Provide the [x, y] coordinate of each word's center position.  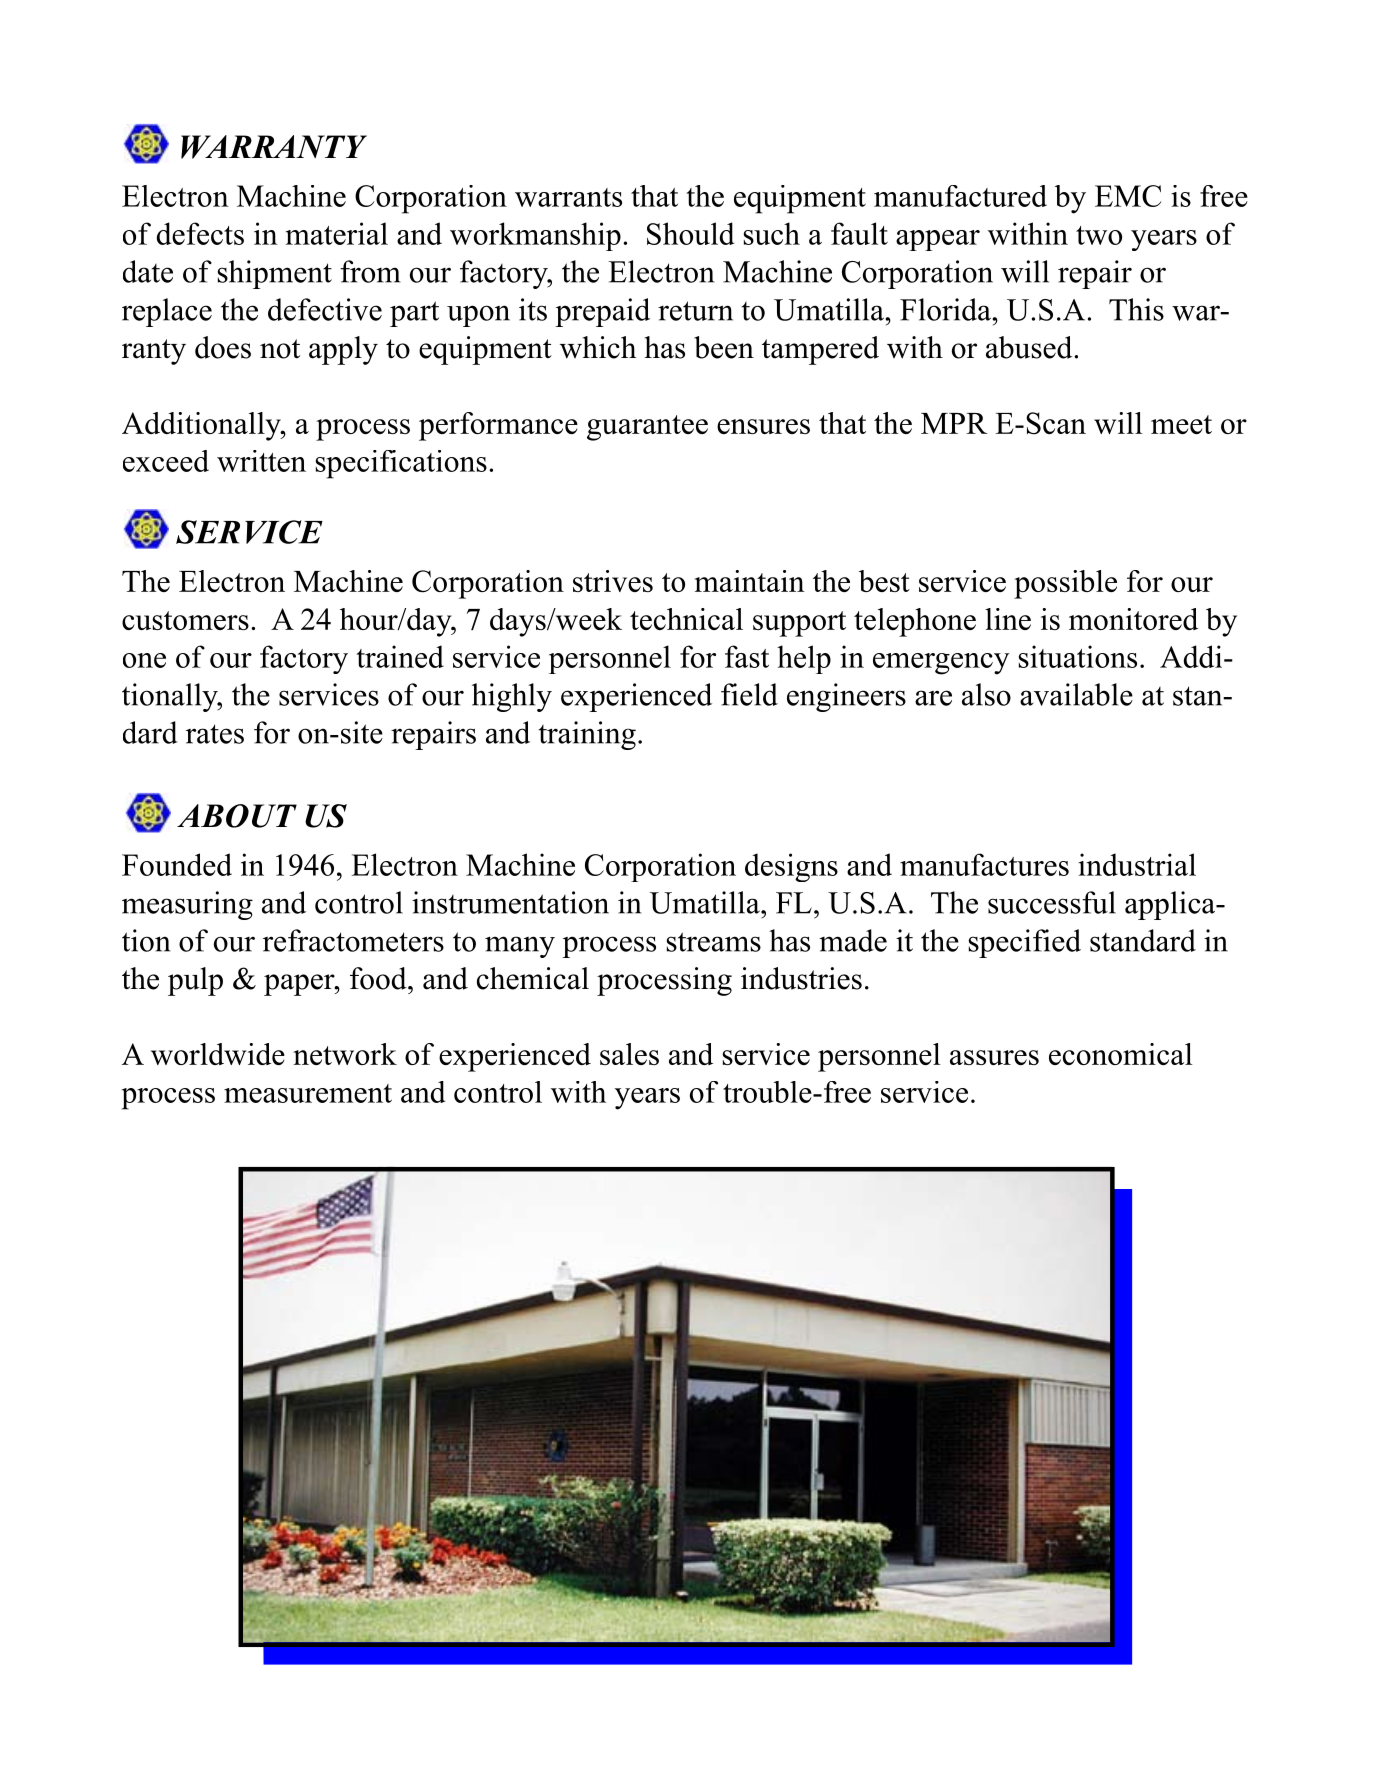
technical [686, 619]
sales [629, 1054]
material [337, 233]
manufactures [984, 864]
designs [791, 867]
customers [185, 620]
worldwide [218, 1054]
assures [994, 1057]
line [1008, 619]
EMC [1128, 196]
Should [690, 233]
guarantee [647, 428]
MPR [954, 423]
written [261, 461]
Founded [177, 864]
